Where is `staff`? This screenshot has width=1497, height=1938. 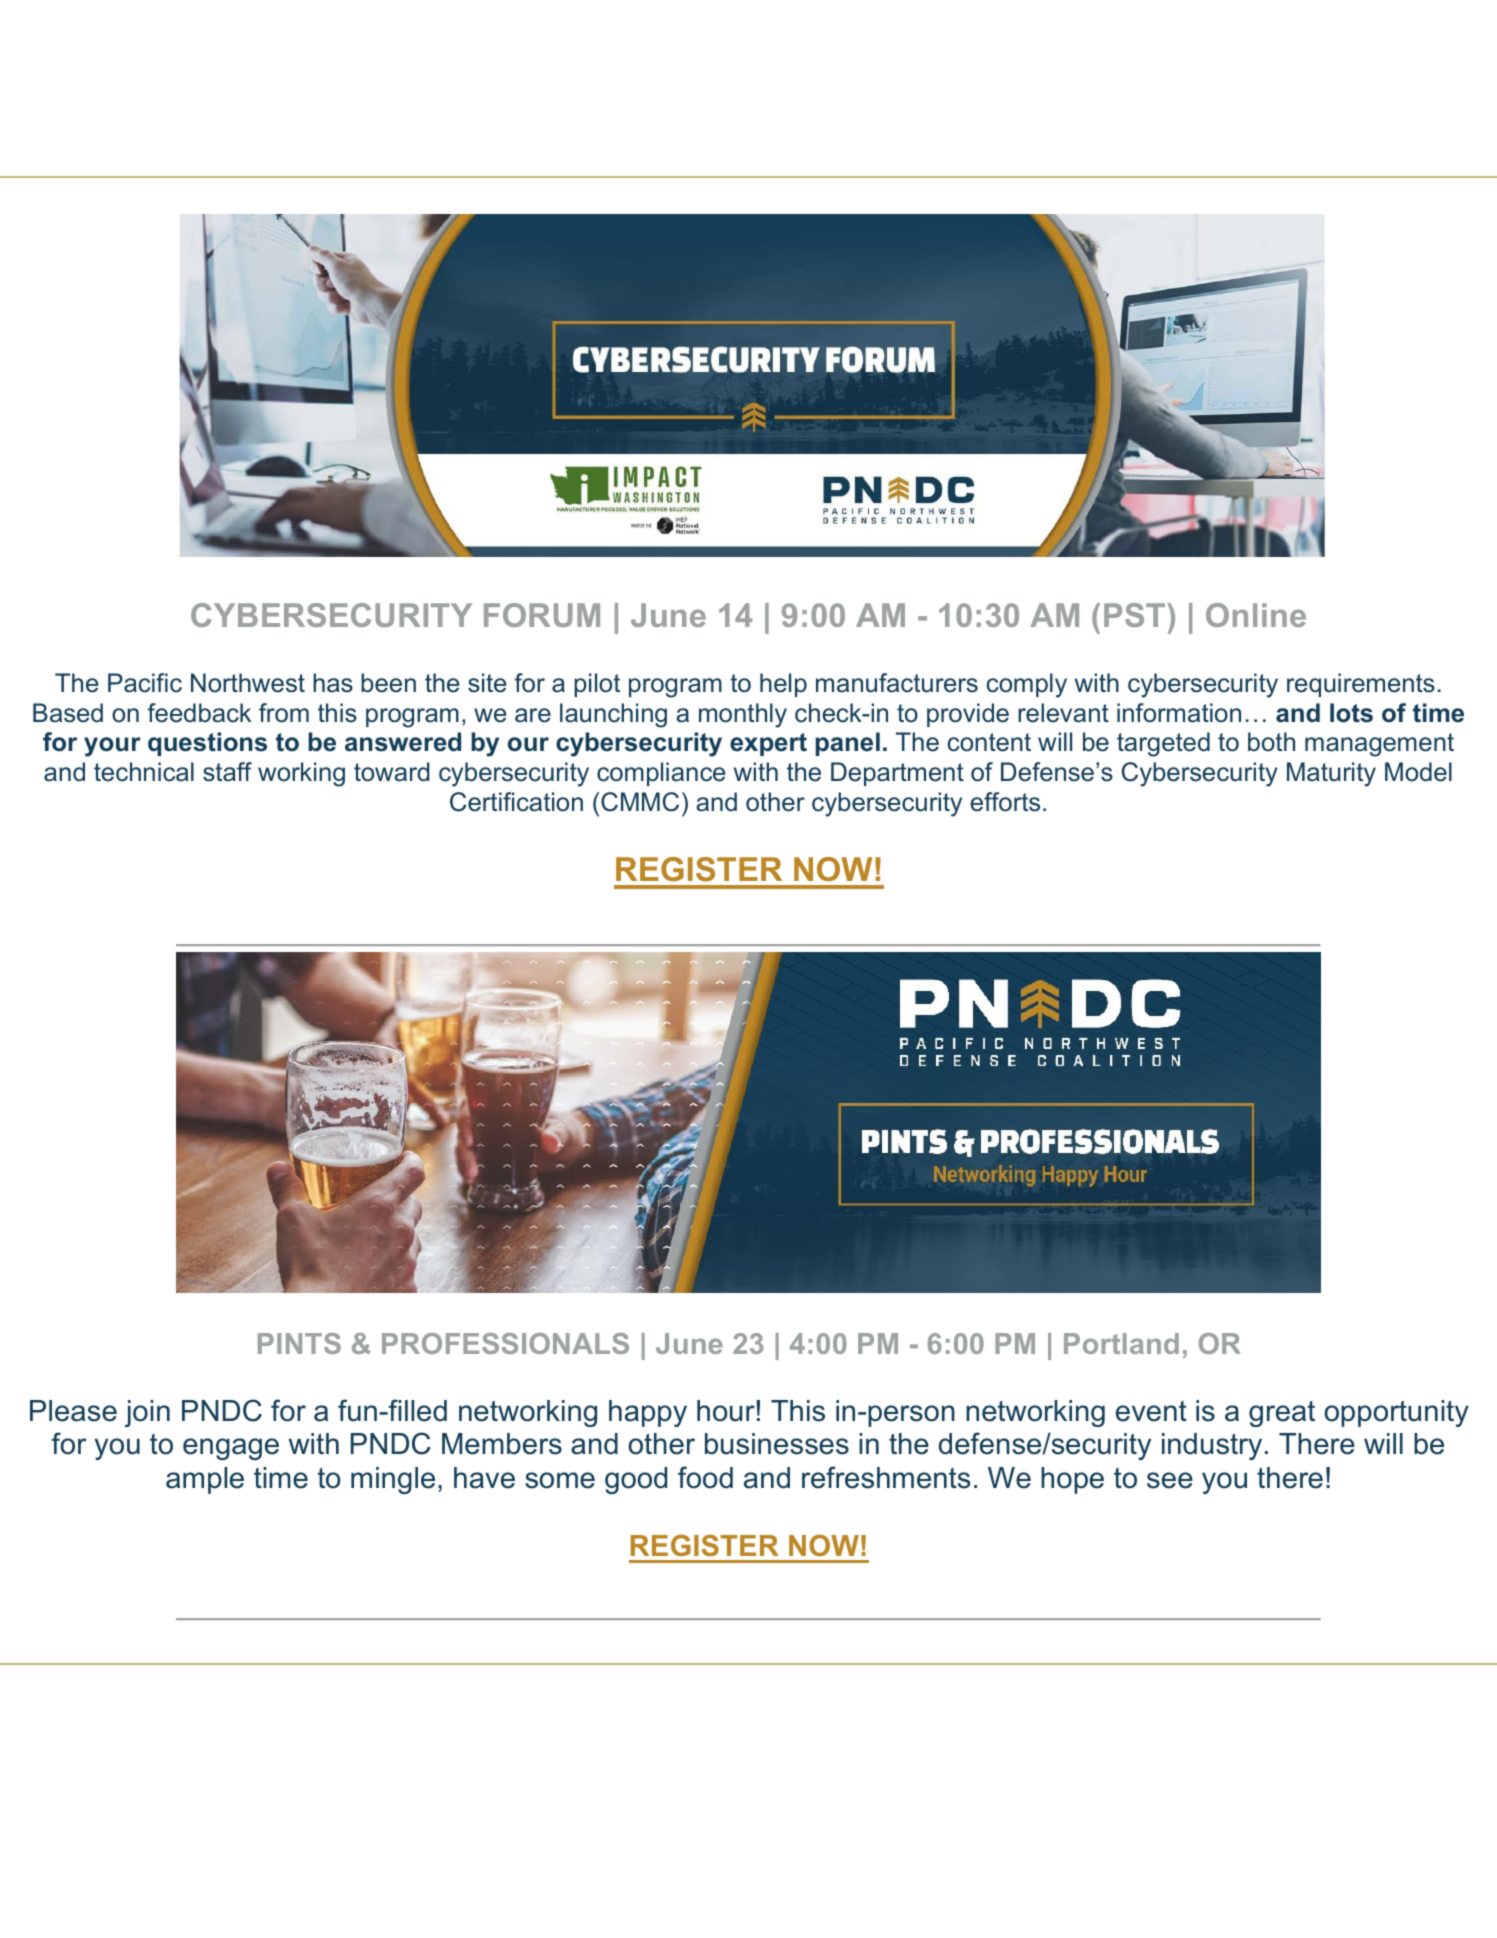 staff is located at coordinates (227, 772).
